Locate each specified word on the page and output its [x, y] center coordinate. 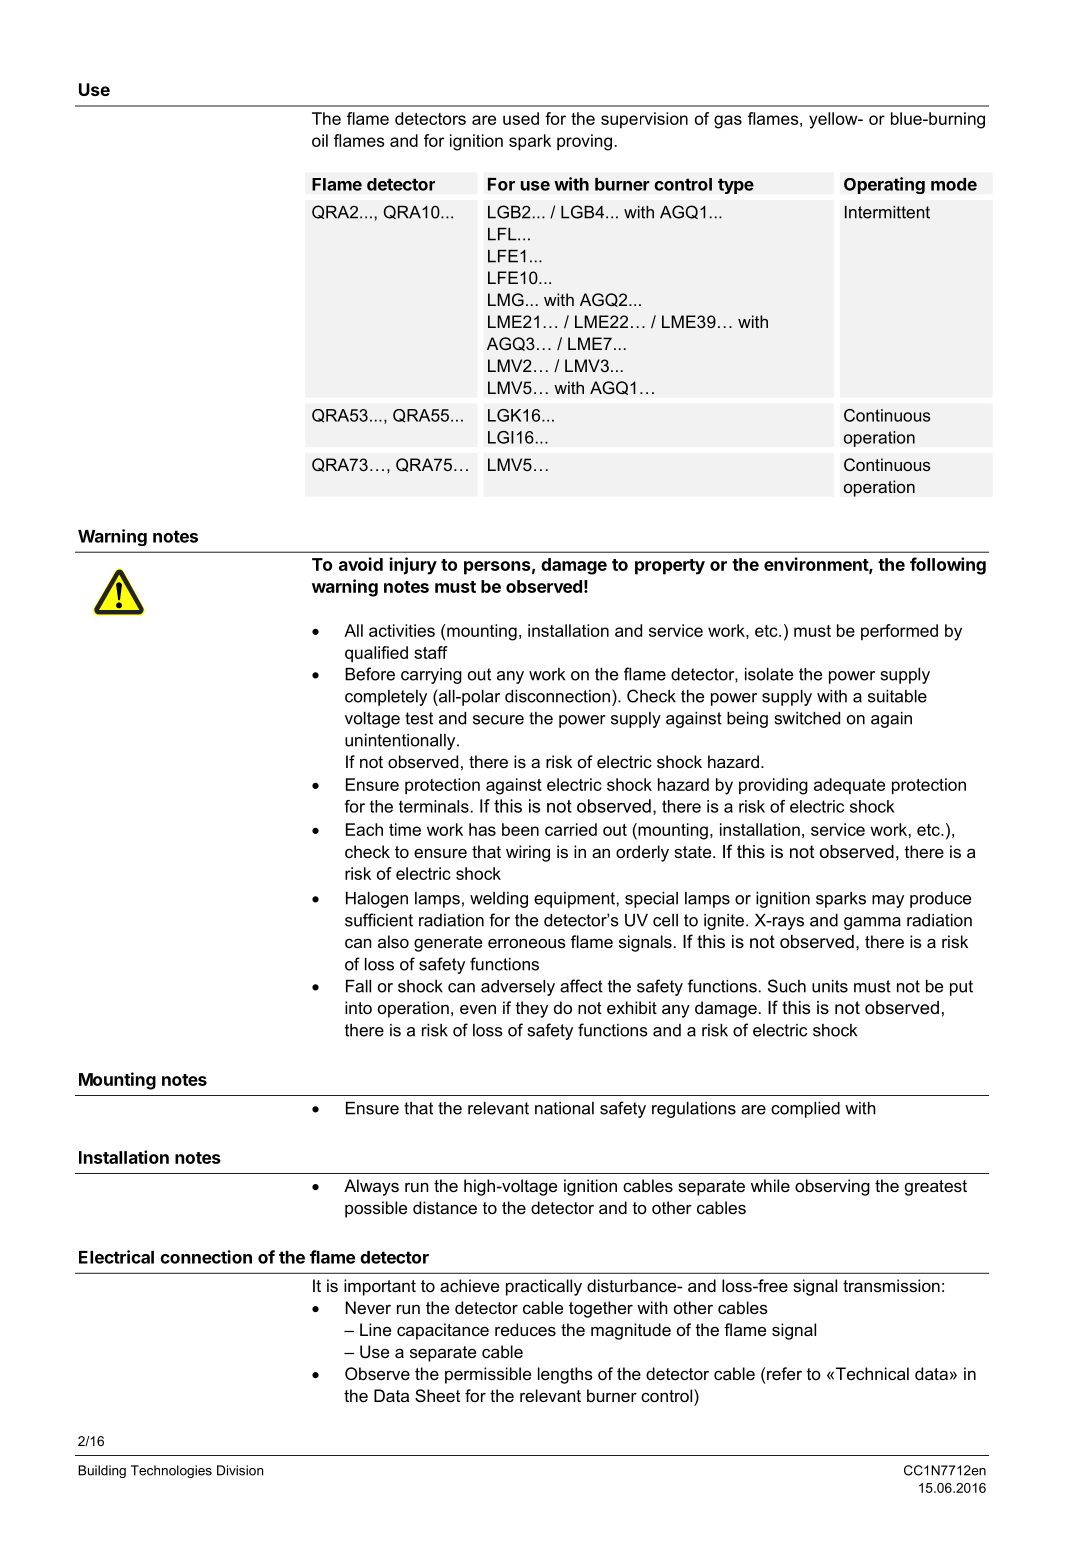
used [521, 118]
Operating [884, 185]
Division [240, 1470]
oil [320, 140]
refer [784, 1373]
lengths [565, 1375]
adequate [849, 786]
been [520, 829]
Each [364, 829]
